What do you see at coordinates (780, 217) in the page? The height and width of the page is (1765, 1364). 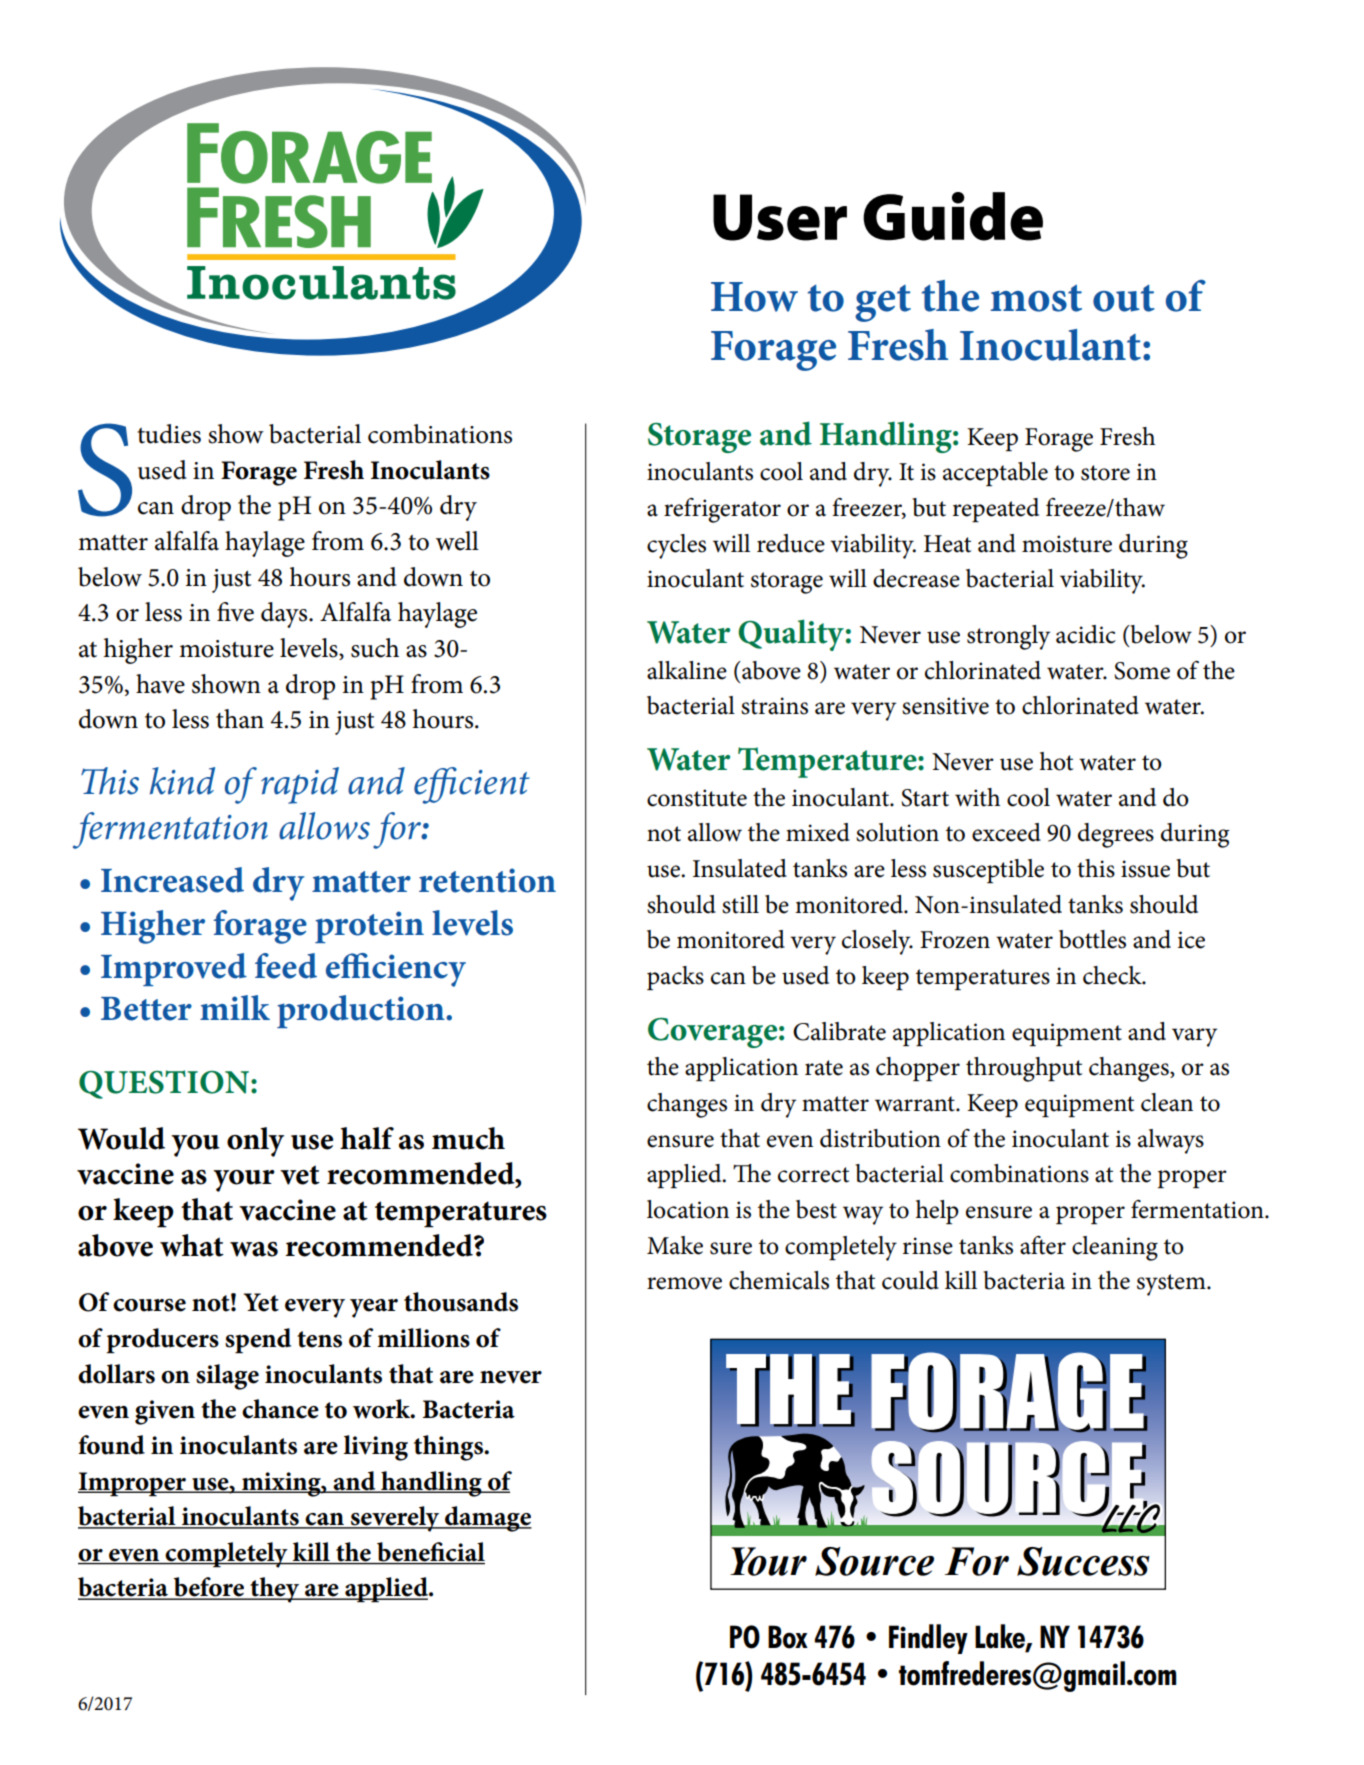 I see `User` at bounding box center [780, 217].
